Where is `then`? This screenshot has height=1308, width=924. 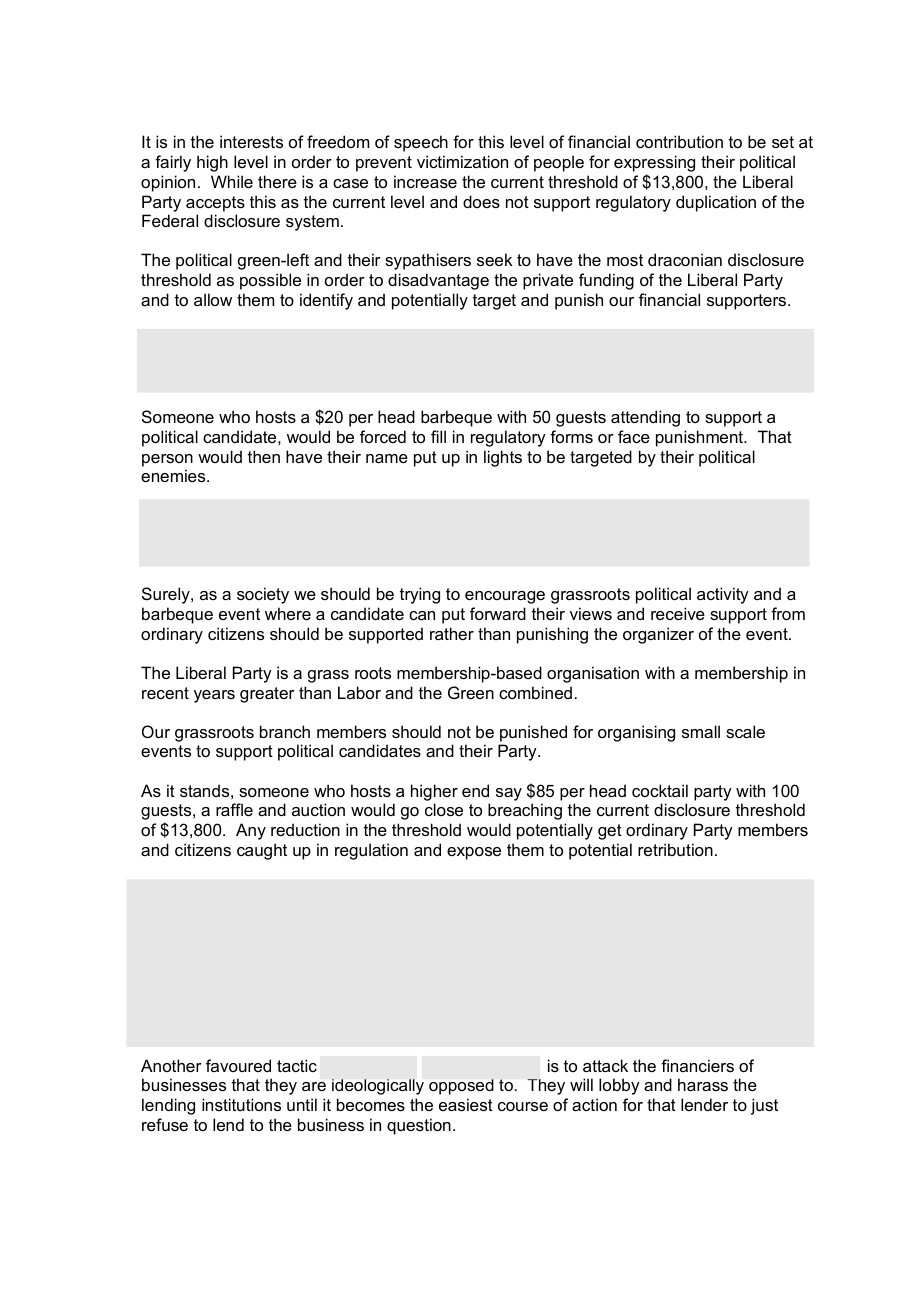
then is located at coordinates (264, 456).
